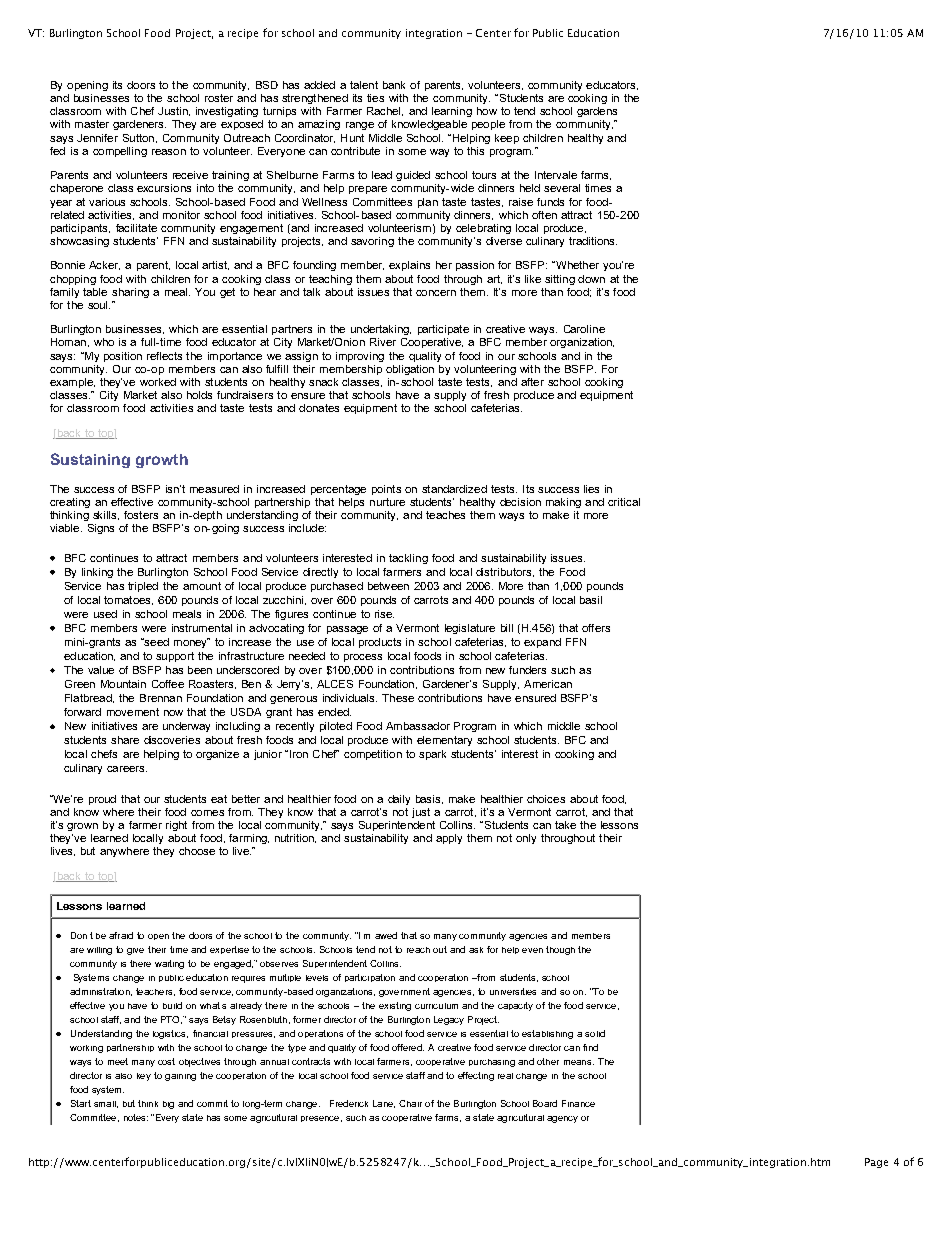 This page has width=952, height=1233. What do you see at coordinates (168, 1105) in the page?
I see `big` at bounding box center [168, 1105].
